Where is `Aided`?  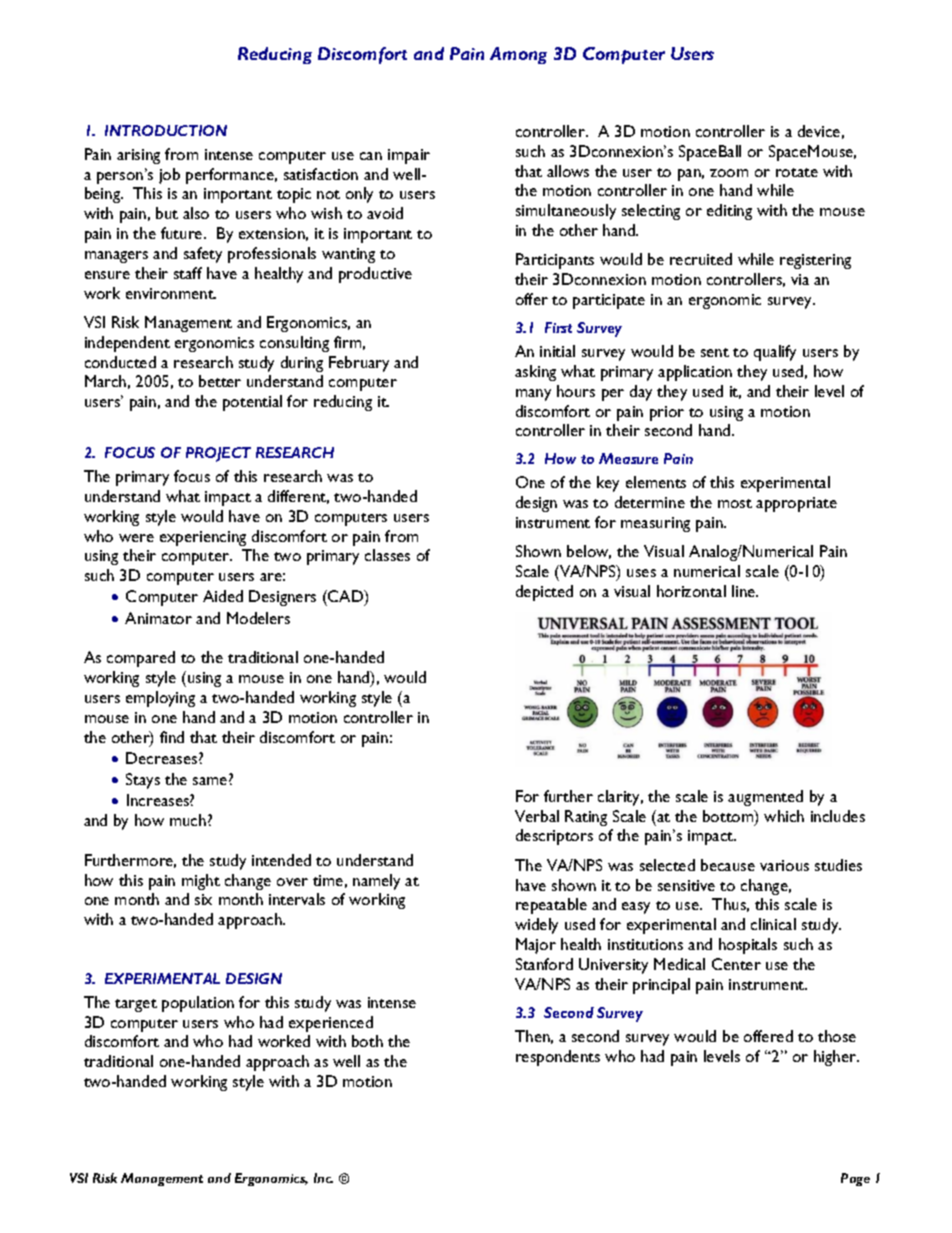 Aided is located at coordinates (223, 596).
